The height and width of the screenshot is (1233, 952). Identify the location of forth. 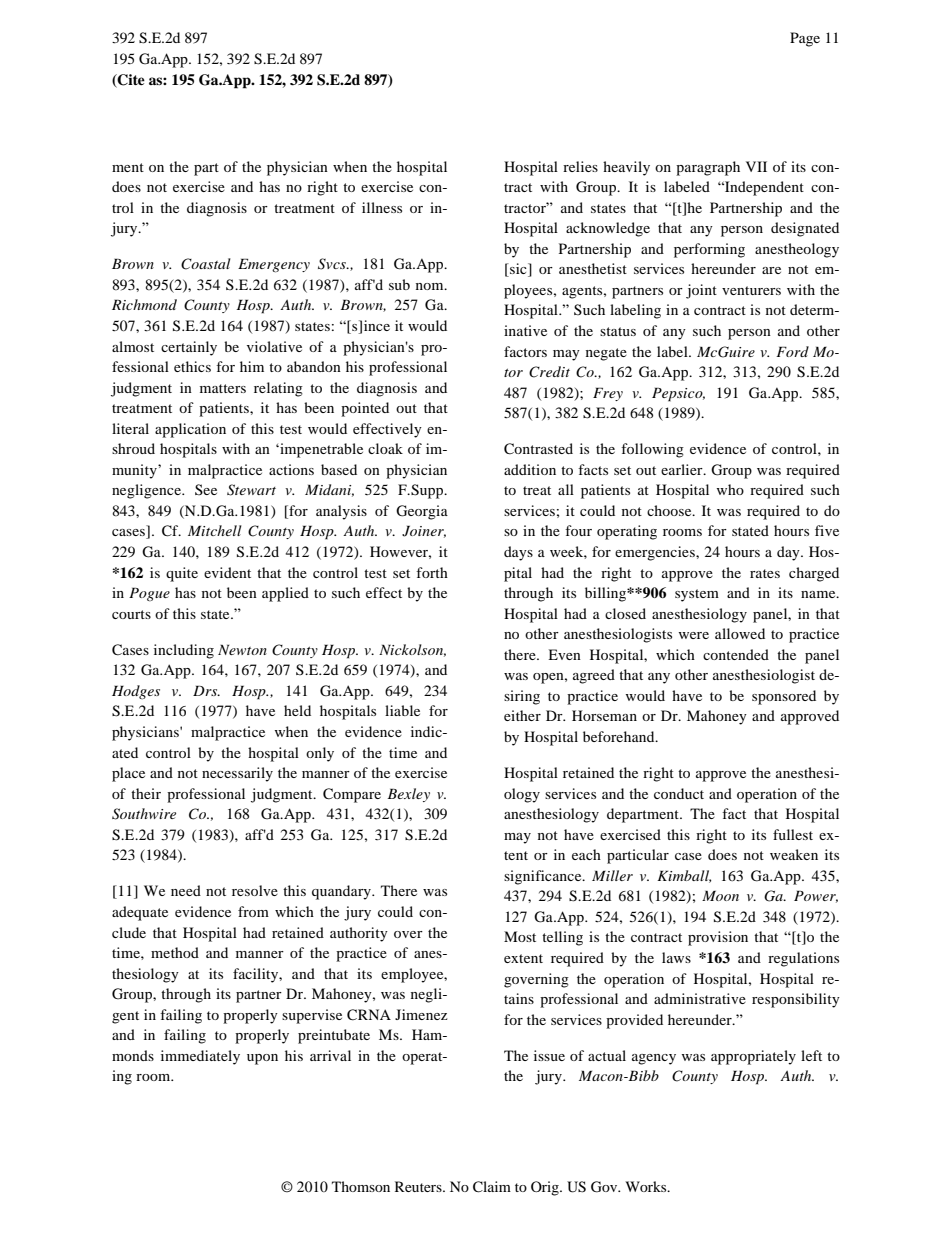
(432, 572).
